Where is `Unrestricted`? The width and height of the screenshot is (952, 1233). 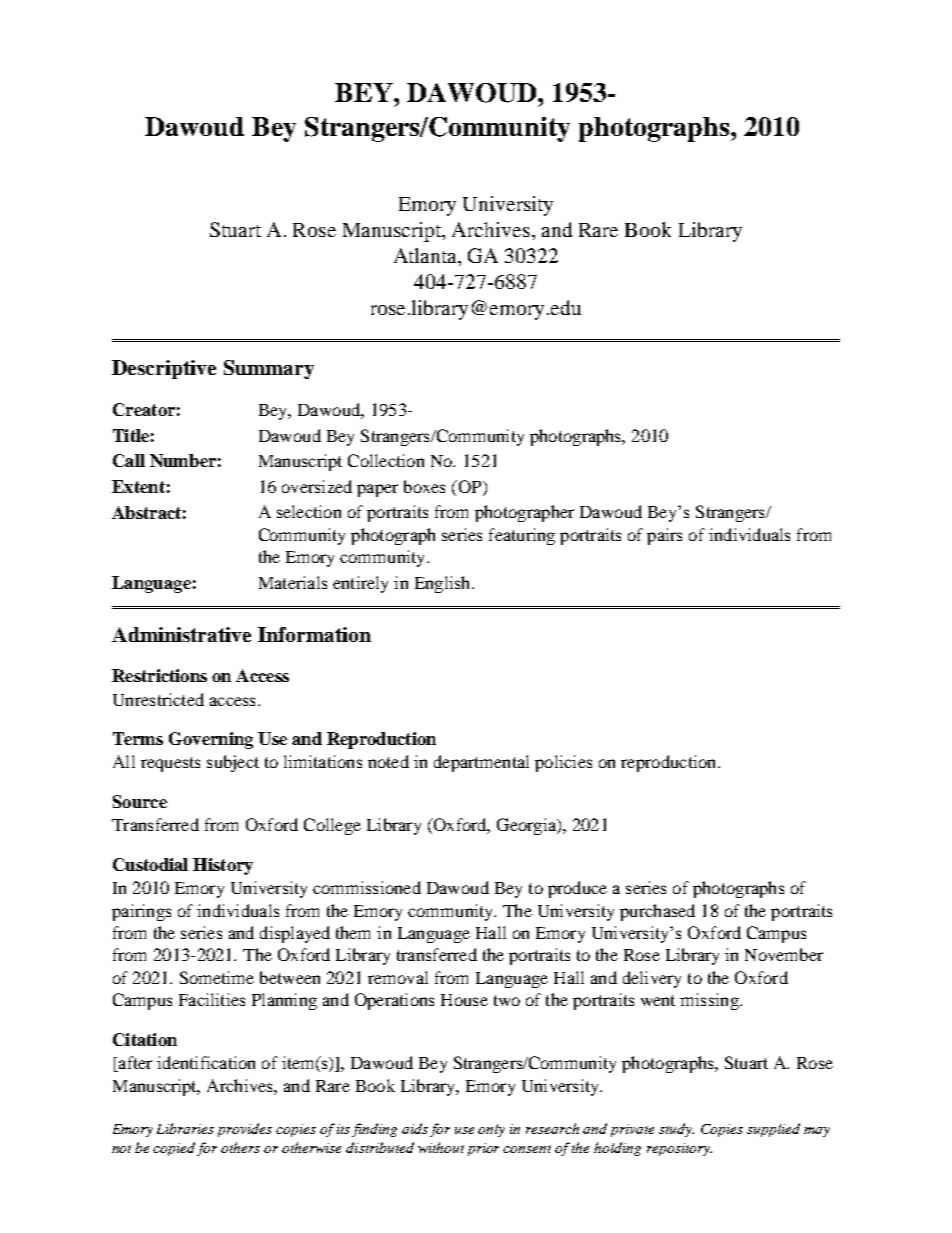 Unrestricted is located at coordinates (158, 699).
